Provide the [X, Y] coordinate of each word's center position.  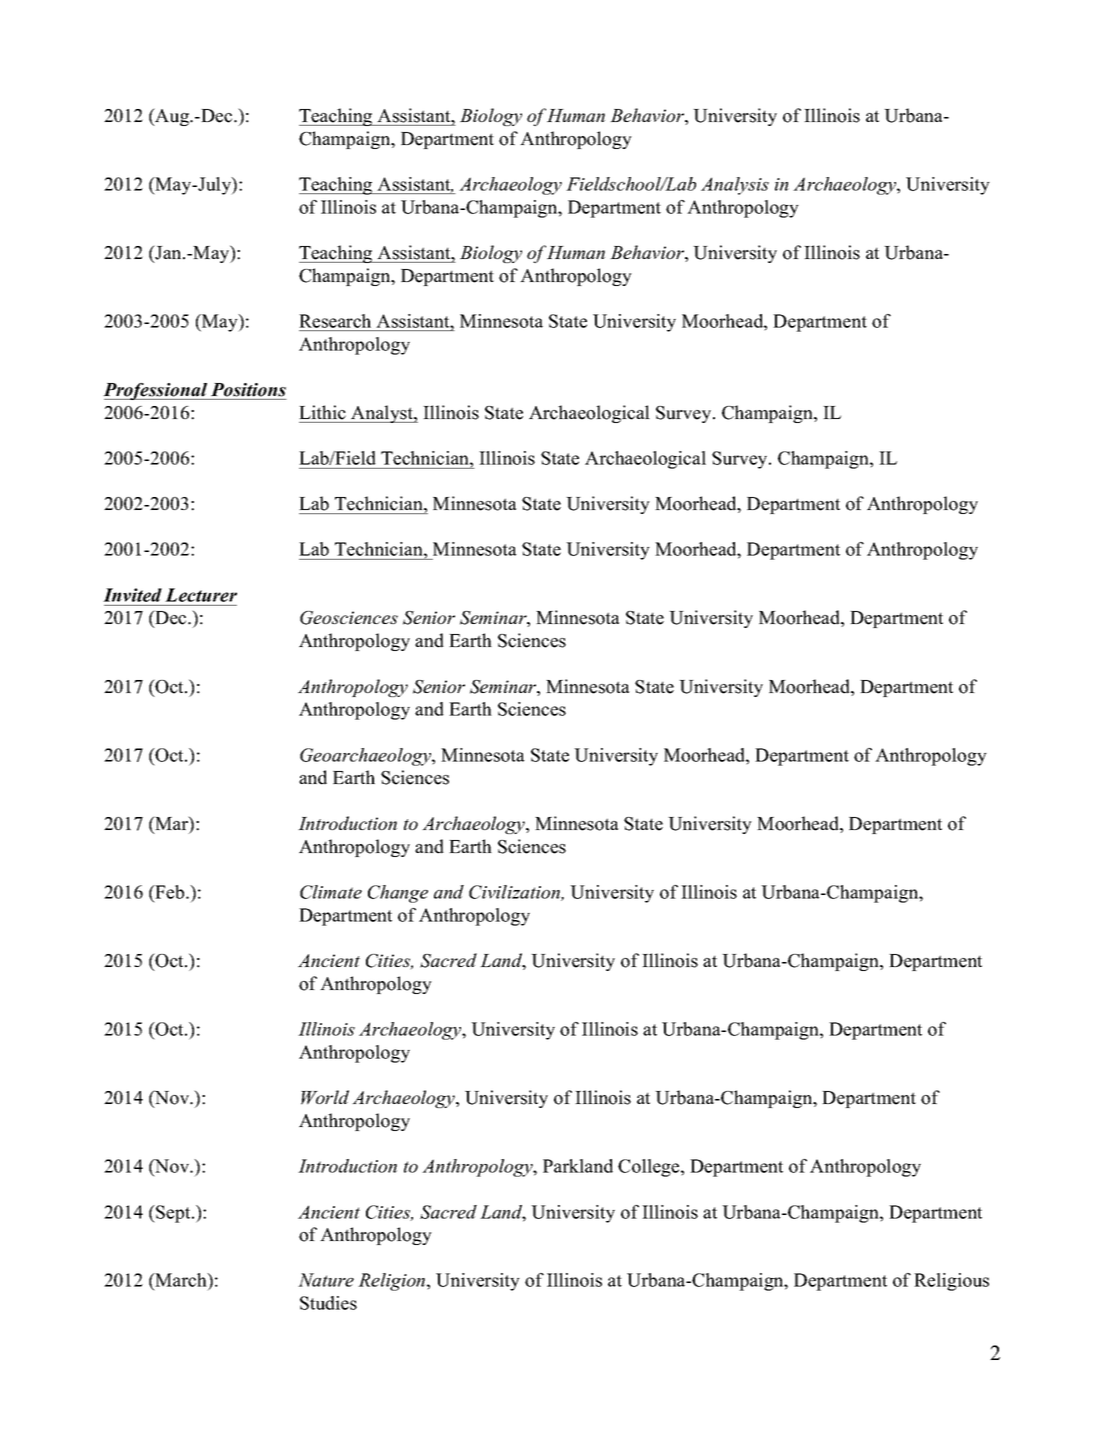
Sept [173, 1214]
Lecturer [201, 595]
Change [398, 894]
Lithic [322, 412]
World [325, 1097]
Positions [248, 390]
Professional [156, 391]
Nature [326, 1280]
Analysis [735, 186]
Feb [170, 892]
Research [335, 321]
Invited [132, 595]
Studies [328, 1303]
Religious [951, 1282]
